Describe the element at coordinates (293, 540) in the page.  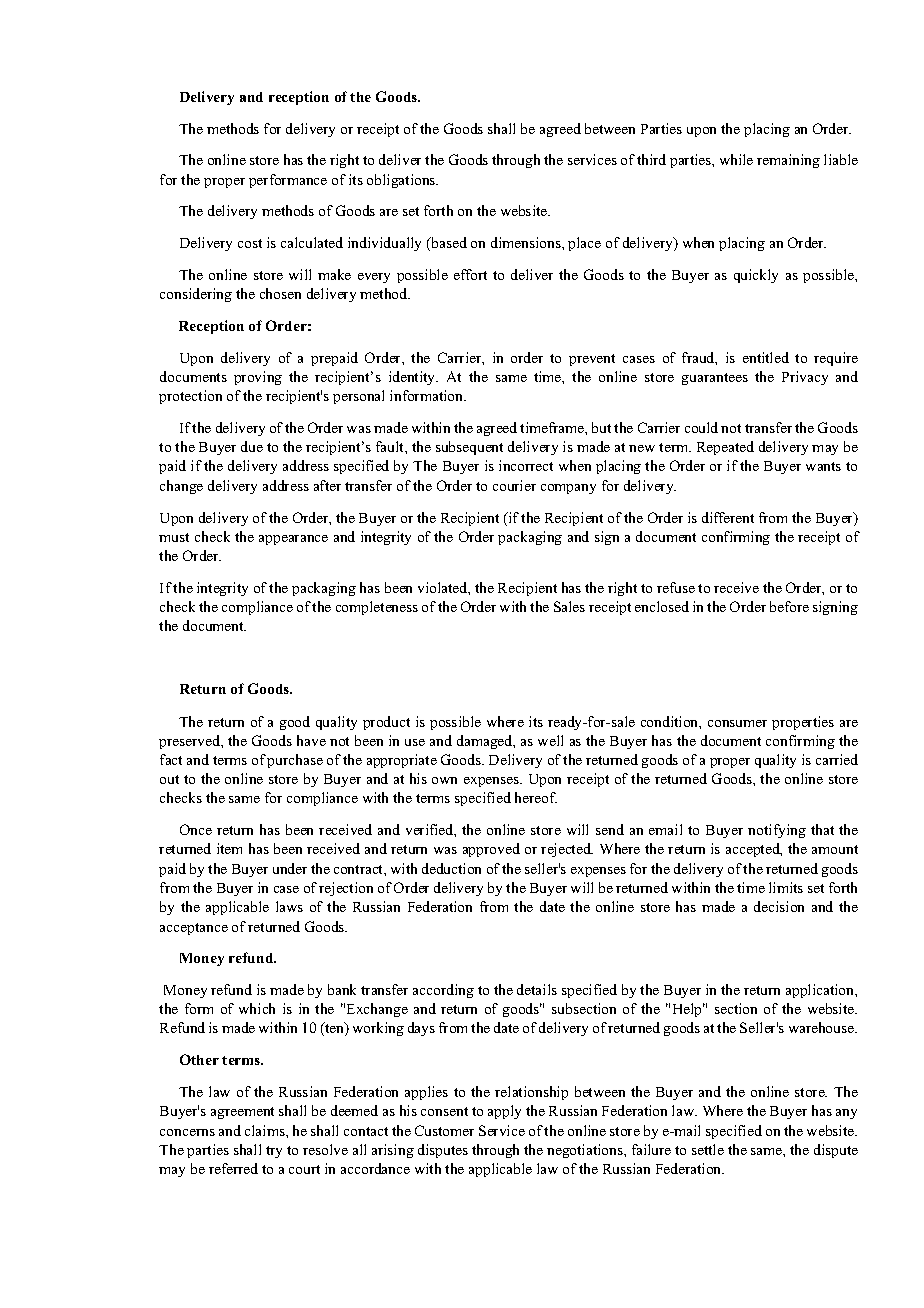
I see `appearance` at that location.
